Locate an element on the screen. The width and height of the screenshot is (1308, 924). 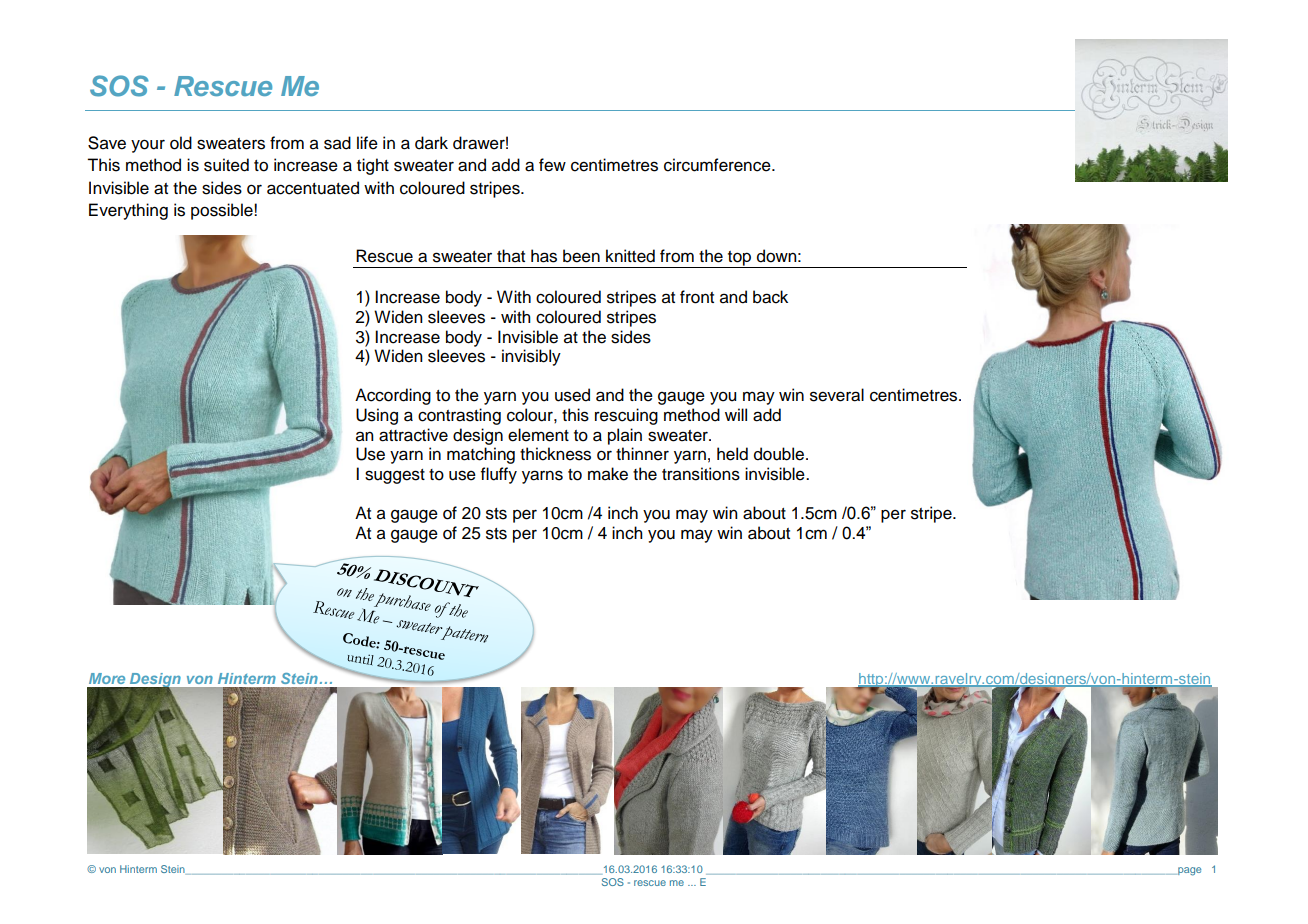
top is located at coordinates (740, 259).
